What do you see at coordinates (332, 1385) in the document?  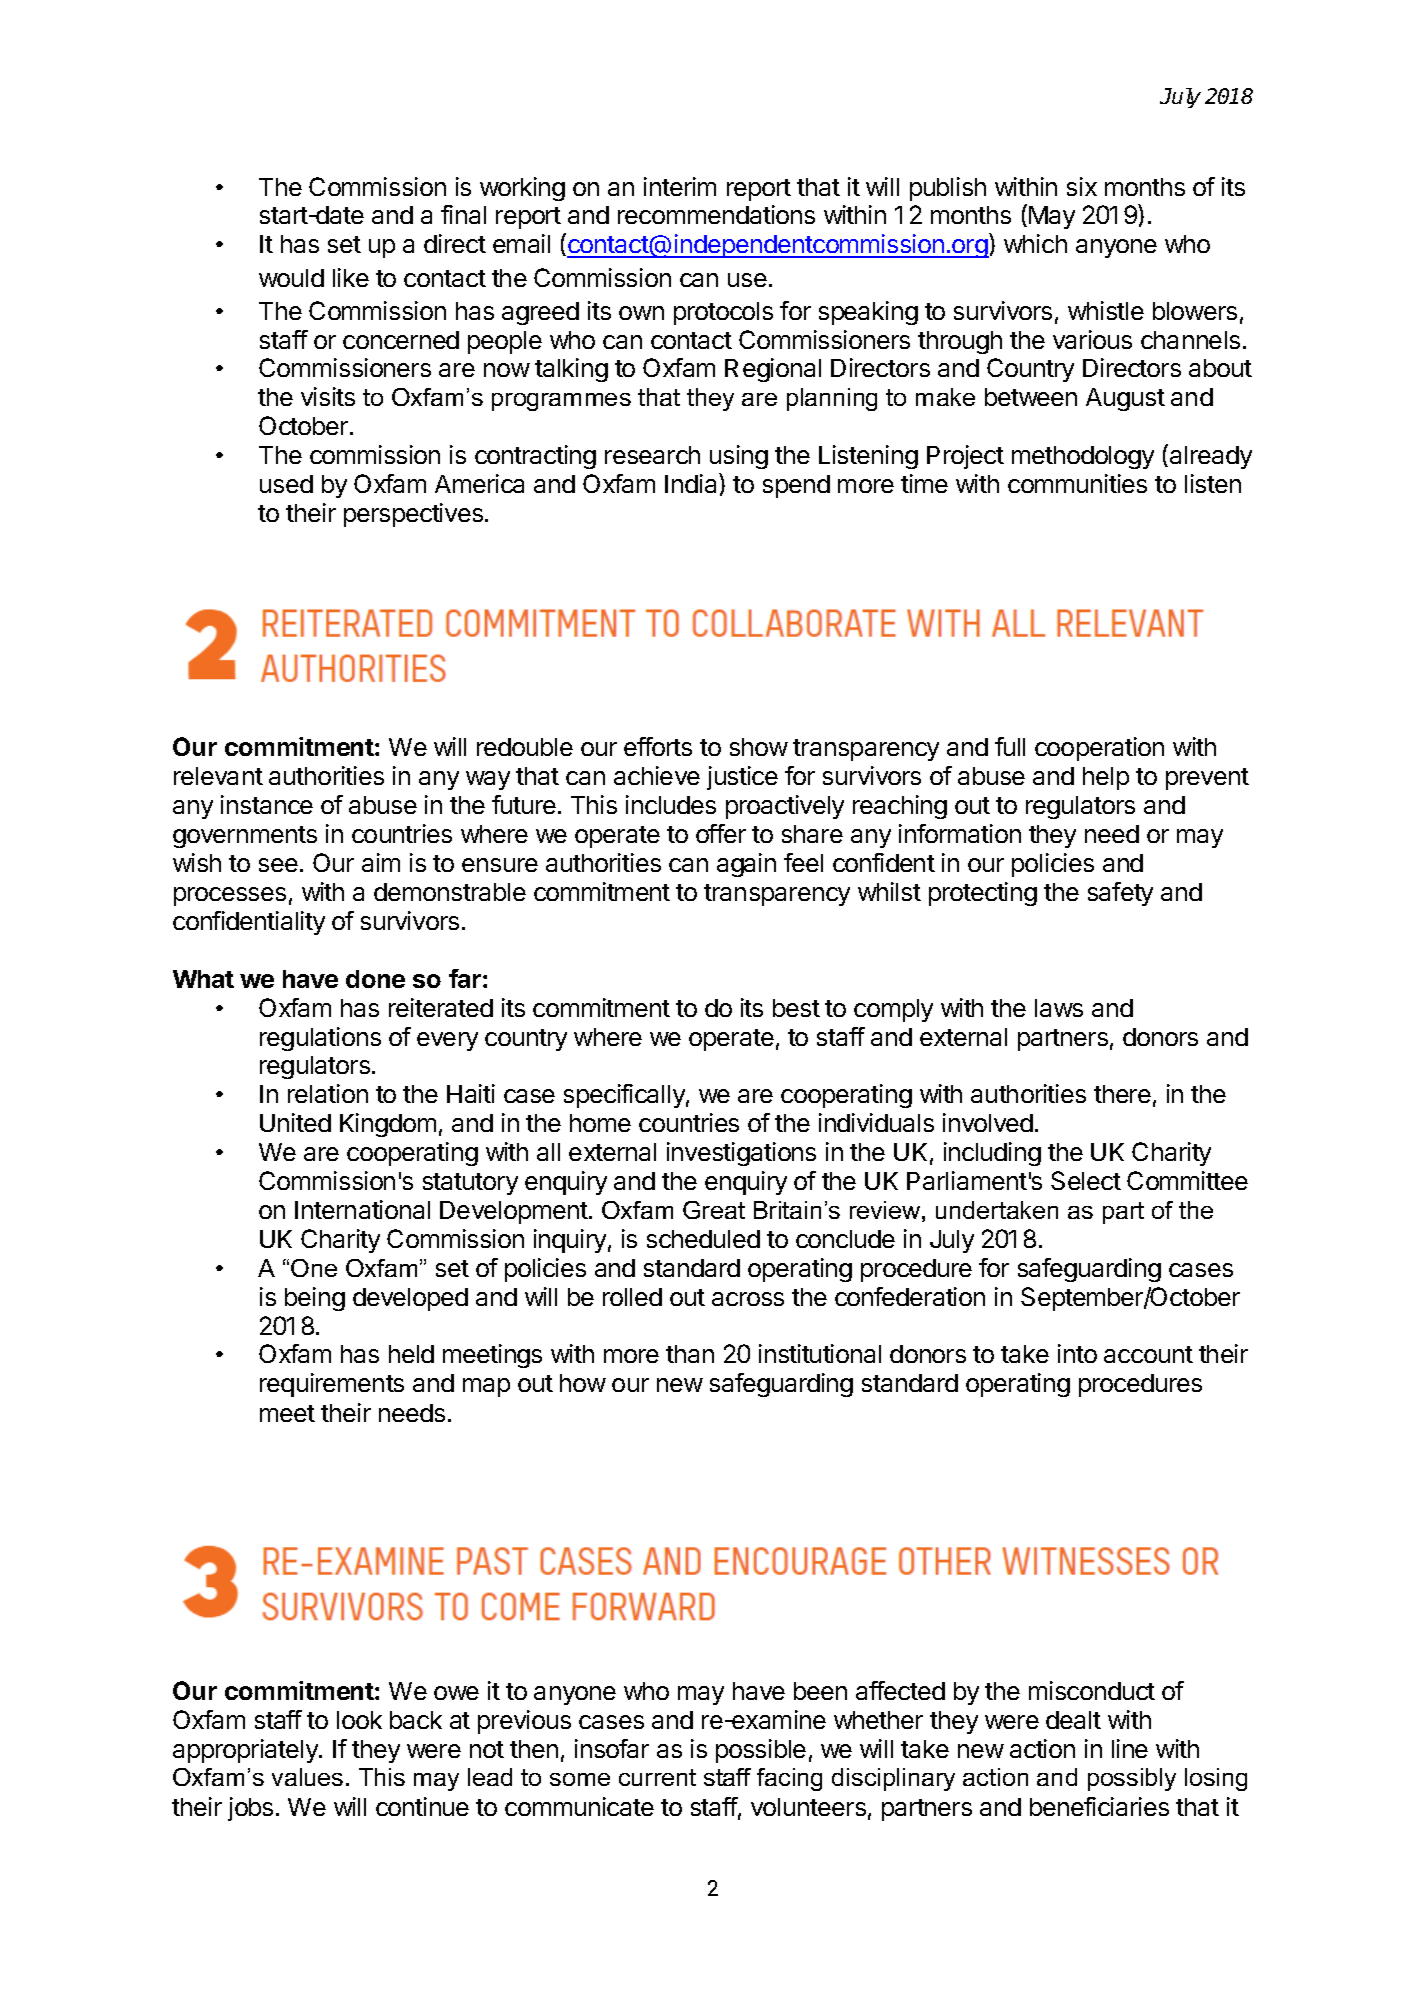 I see `requirements` at bounding box center [332, 1385].
